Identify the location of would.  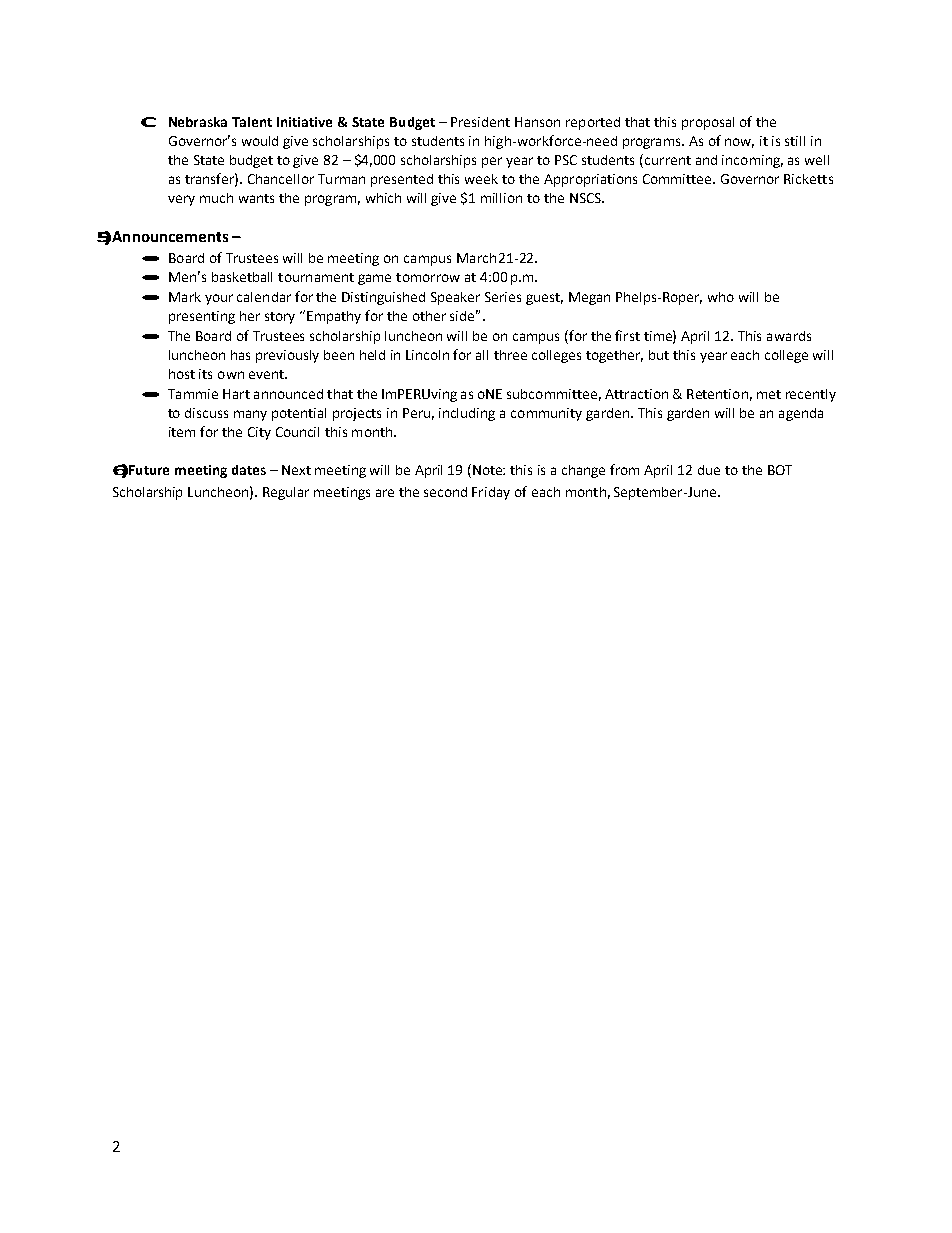
(260, 141).
